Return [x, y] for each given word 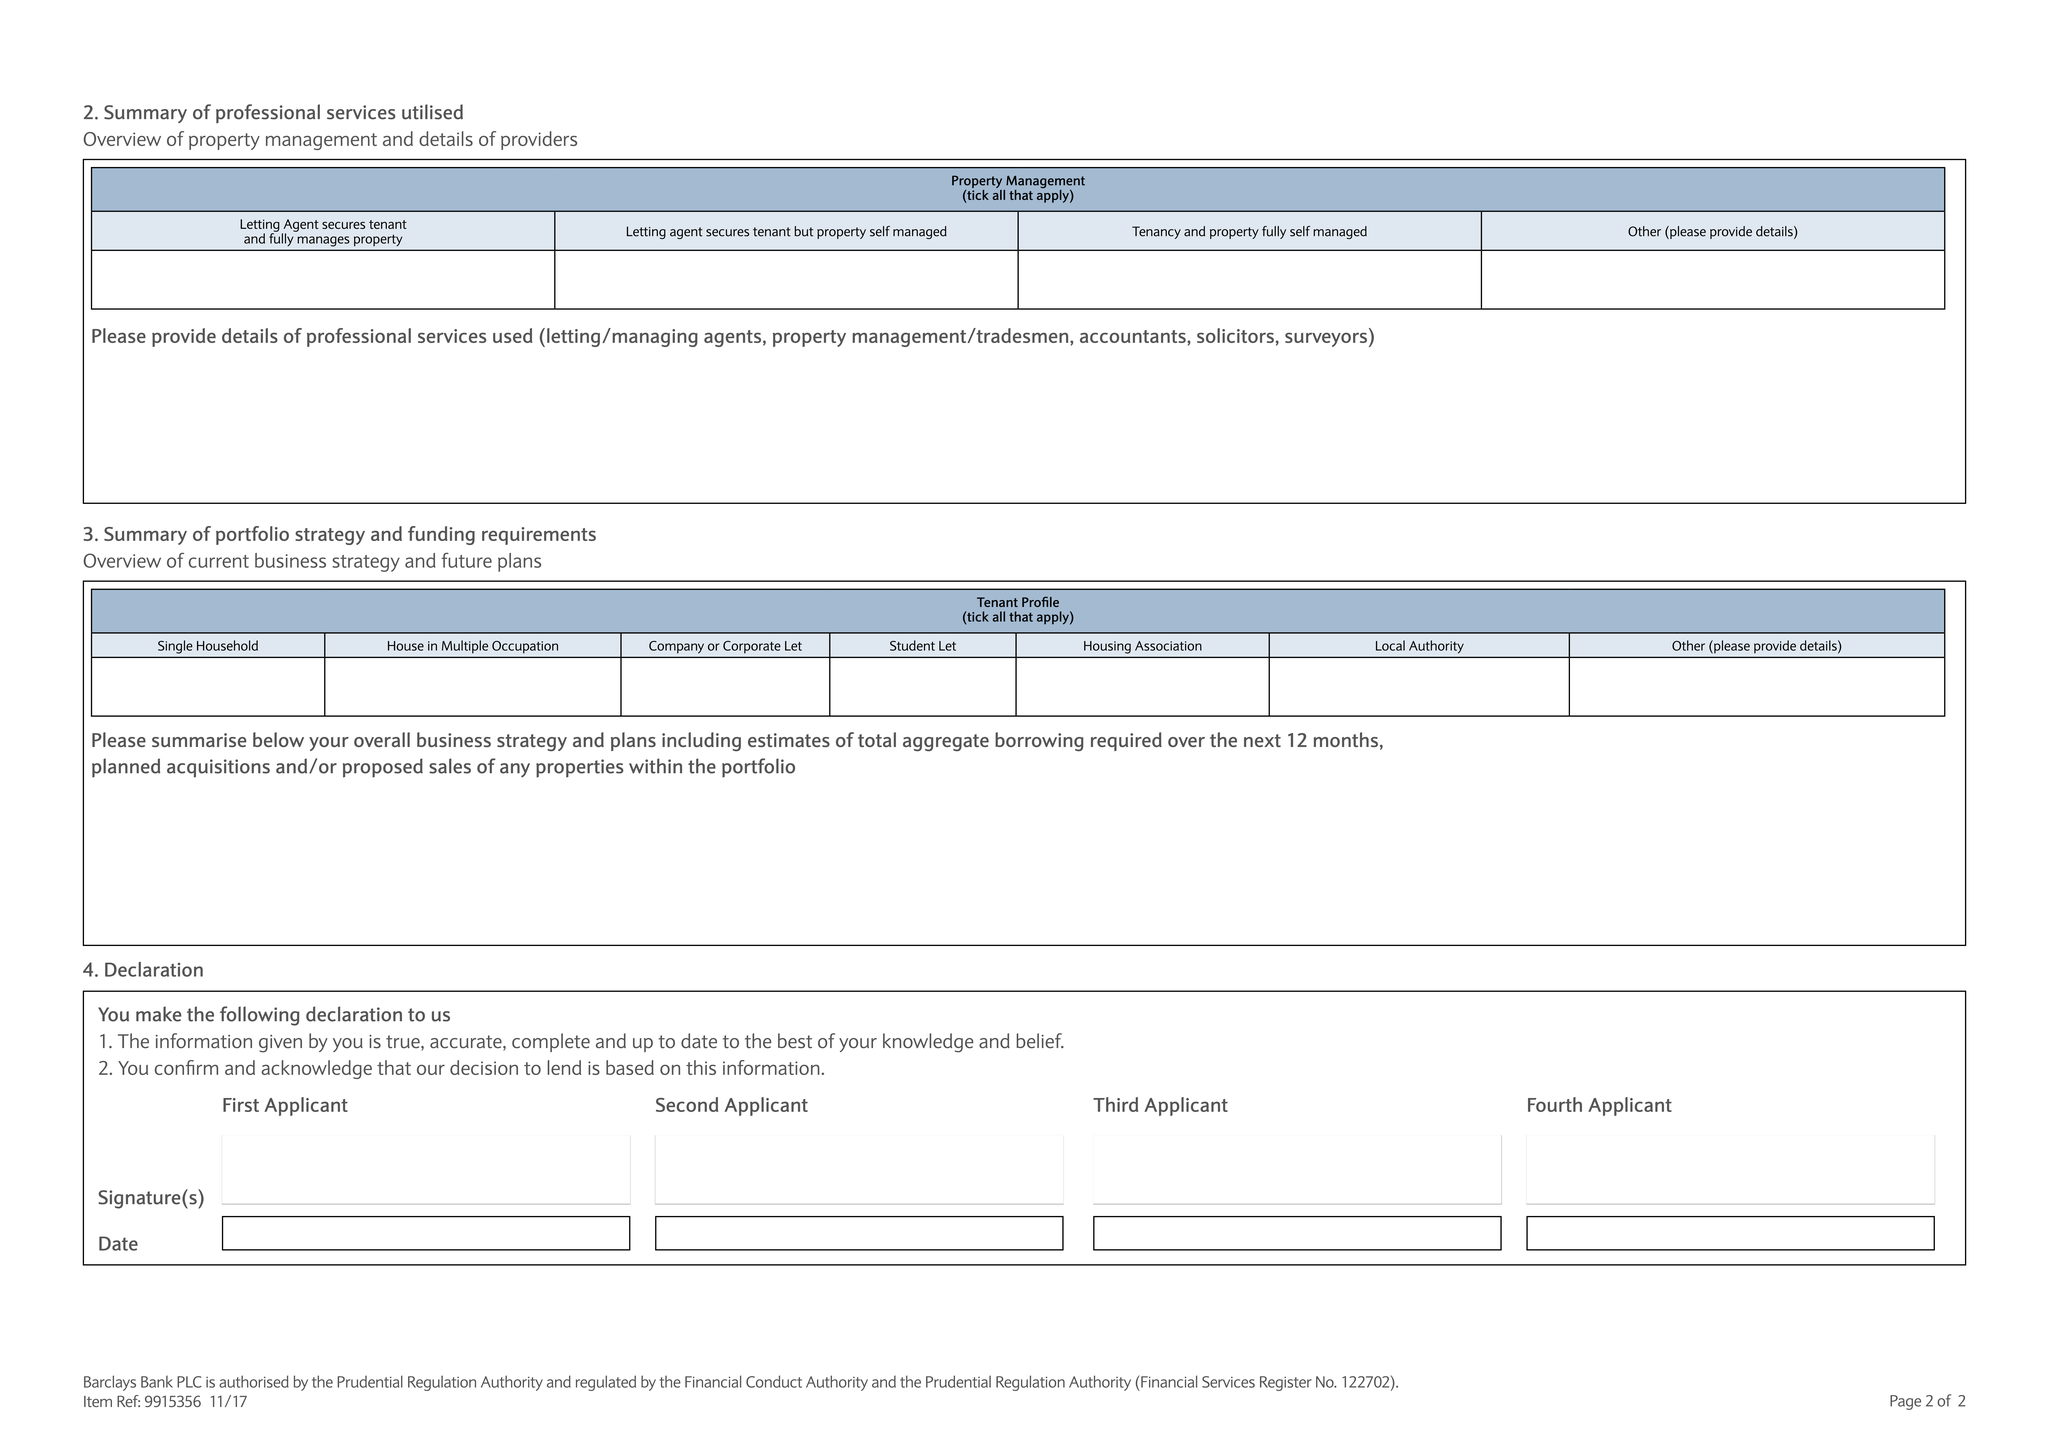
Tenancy [1156, 232]
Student [912, 645]
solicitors [1235, 335]
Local [1390, 645]
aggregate [946, 742]
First [241, 1105]
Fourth [1555, 1104]
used [512, 335]
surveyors [1326, 340]
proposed [383, 768]
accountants [1134, 336]
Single [175, 647]
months [1346, 739]
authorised [254, 1381]
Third [1115, 1104]
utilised [432, 112]
